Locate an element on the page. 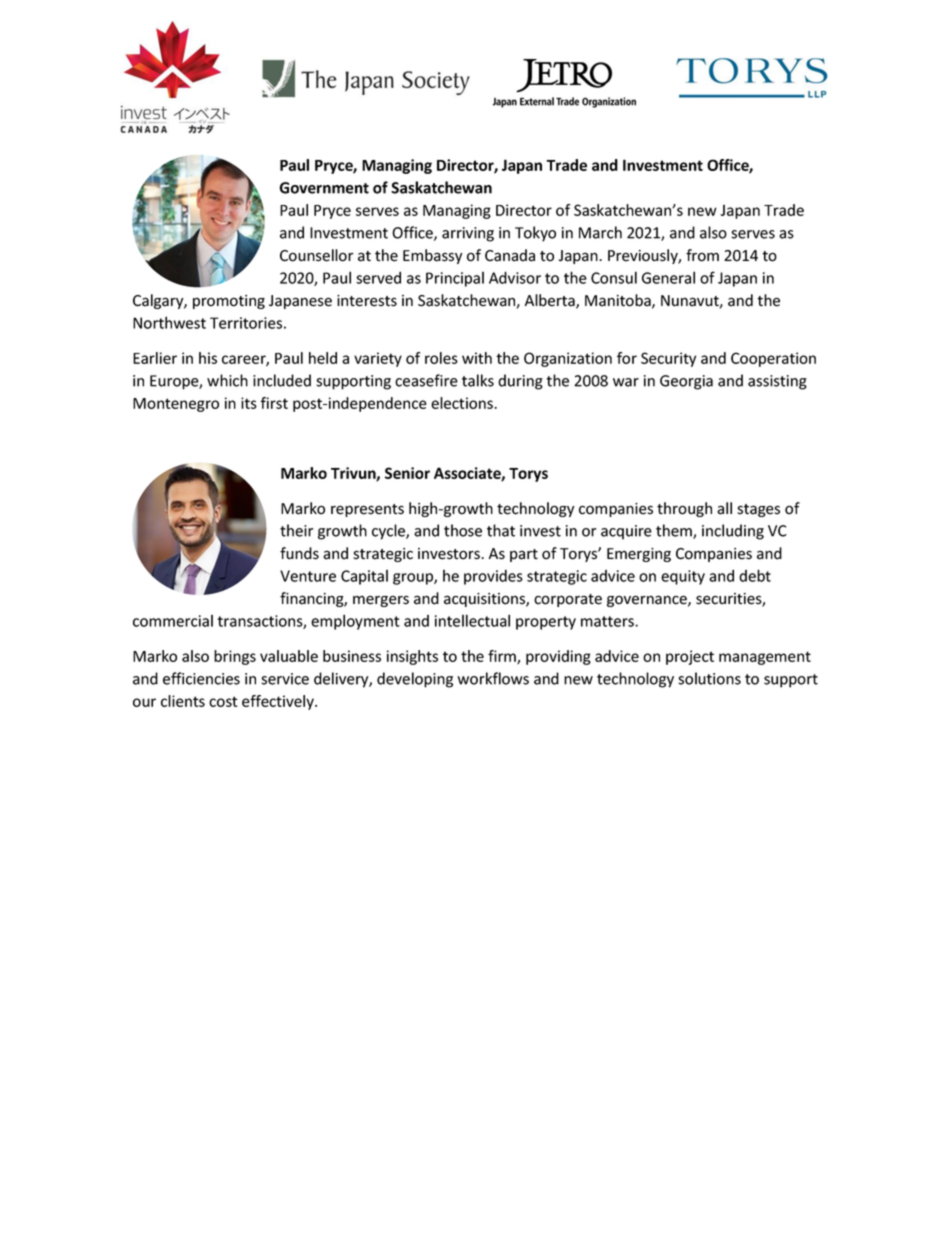 The image size is (952, 1233). efficiencies is located at coordinates (201, 678).
